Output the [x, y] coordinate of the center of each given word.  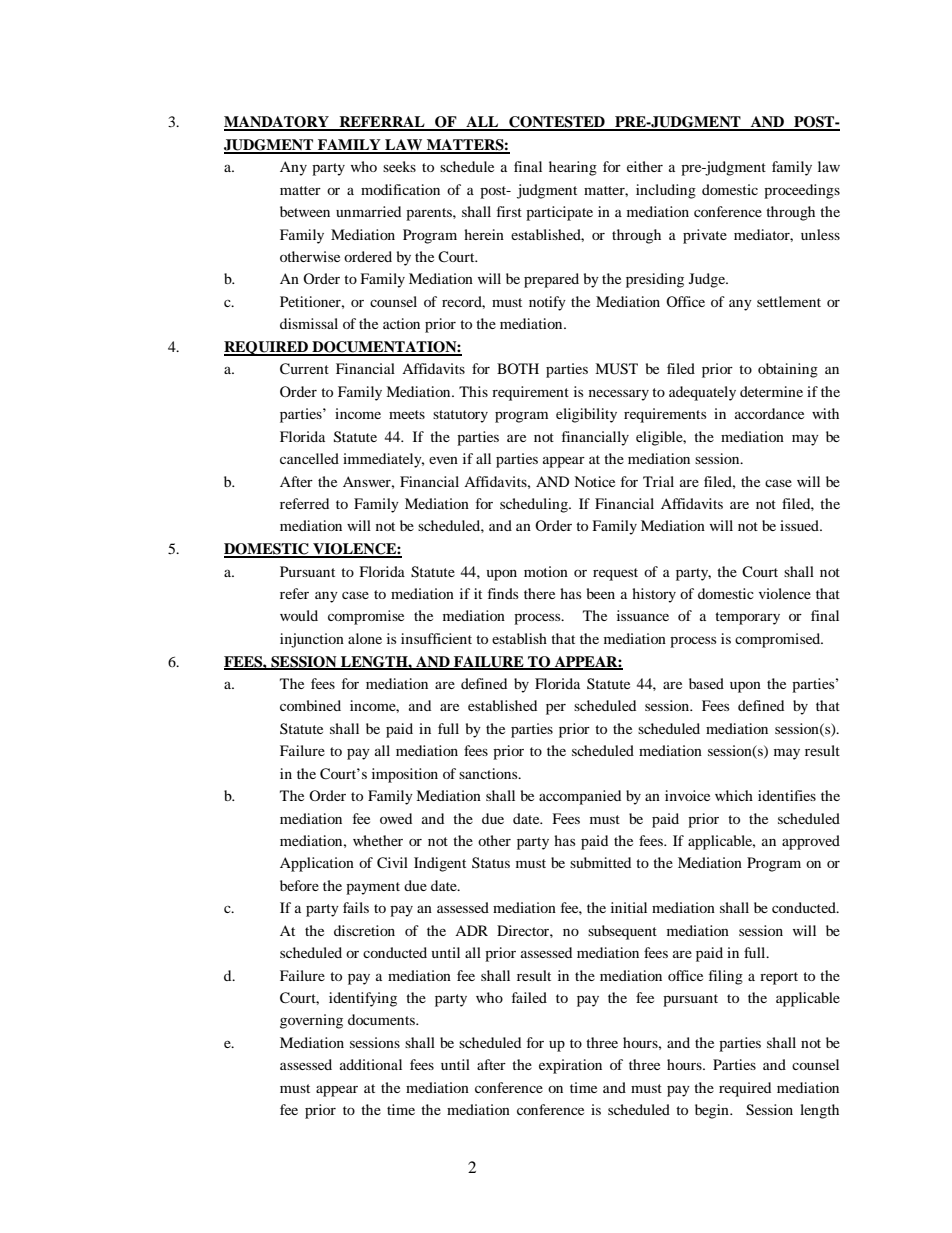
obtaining [788, 370]
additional [371, 1064]
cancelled [309, 458]
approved [811, 842]
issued [800, 525]
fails [356, 907]
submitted [600, 862]
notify [547, 303]
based [706, 683]
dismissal [309, 323]
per [556, 709]
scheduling [535, 505]
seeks [399, 166]
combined [310, 705]
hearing [573, 168]
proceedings [802, 191]
